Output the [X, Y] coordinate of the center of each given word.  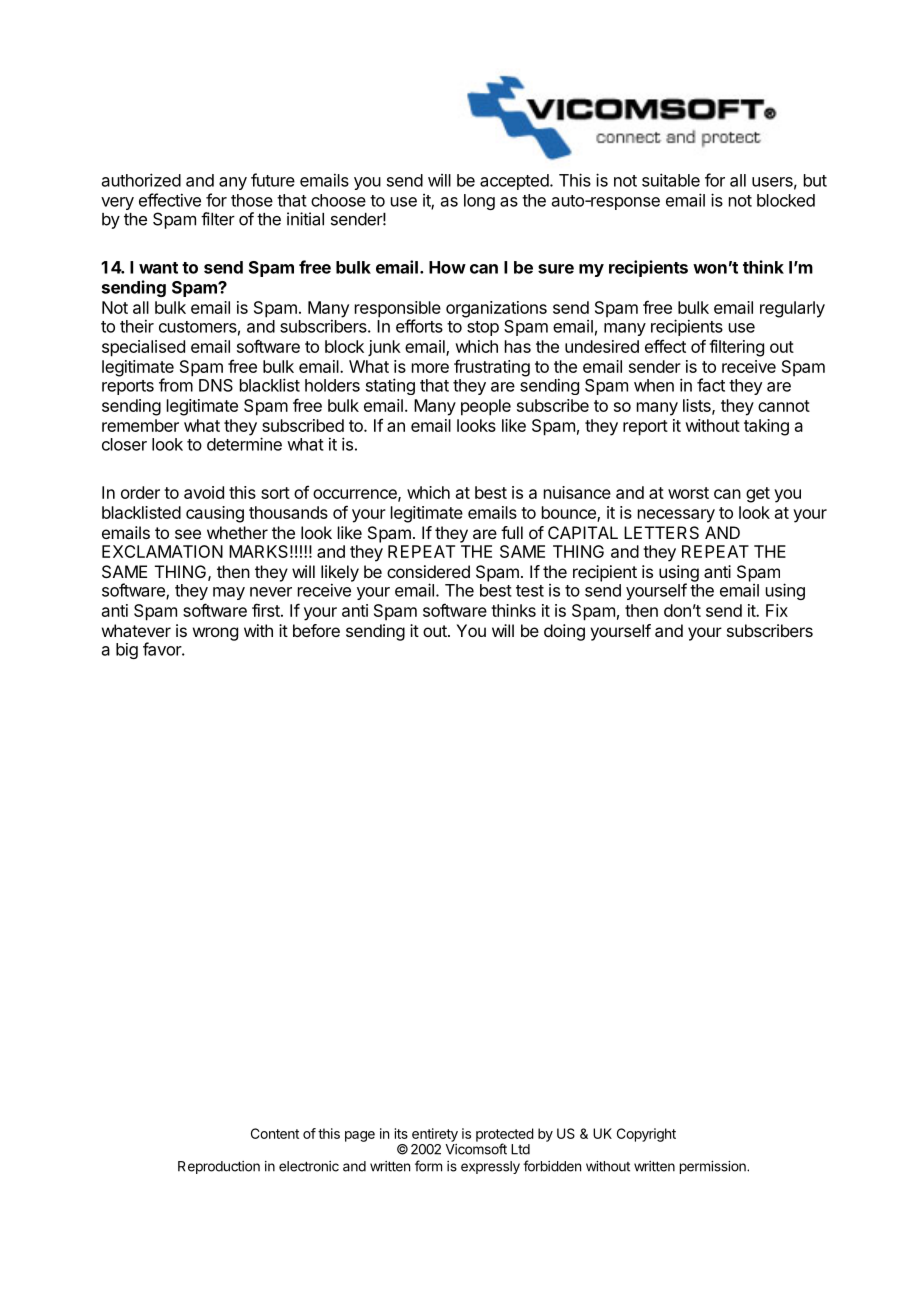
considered [428, 571]
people [486, 407]
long [479, 202]
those [252, 200]
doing [564, 632]
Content [275, 1133]
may [229, 593]
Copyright [646, 1135]
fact [711, 385]
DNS [216, 385]
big [127, 651]
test [530, 591]
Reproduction [219, 1167]
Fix [777, 610]
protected [505, 1136]
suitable [671, 180]
